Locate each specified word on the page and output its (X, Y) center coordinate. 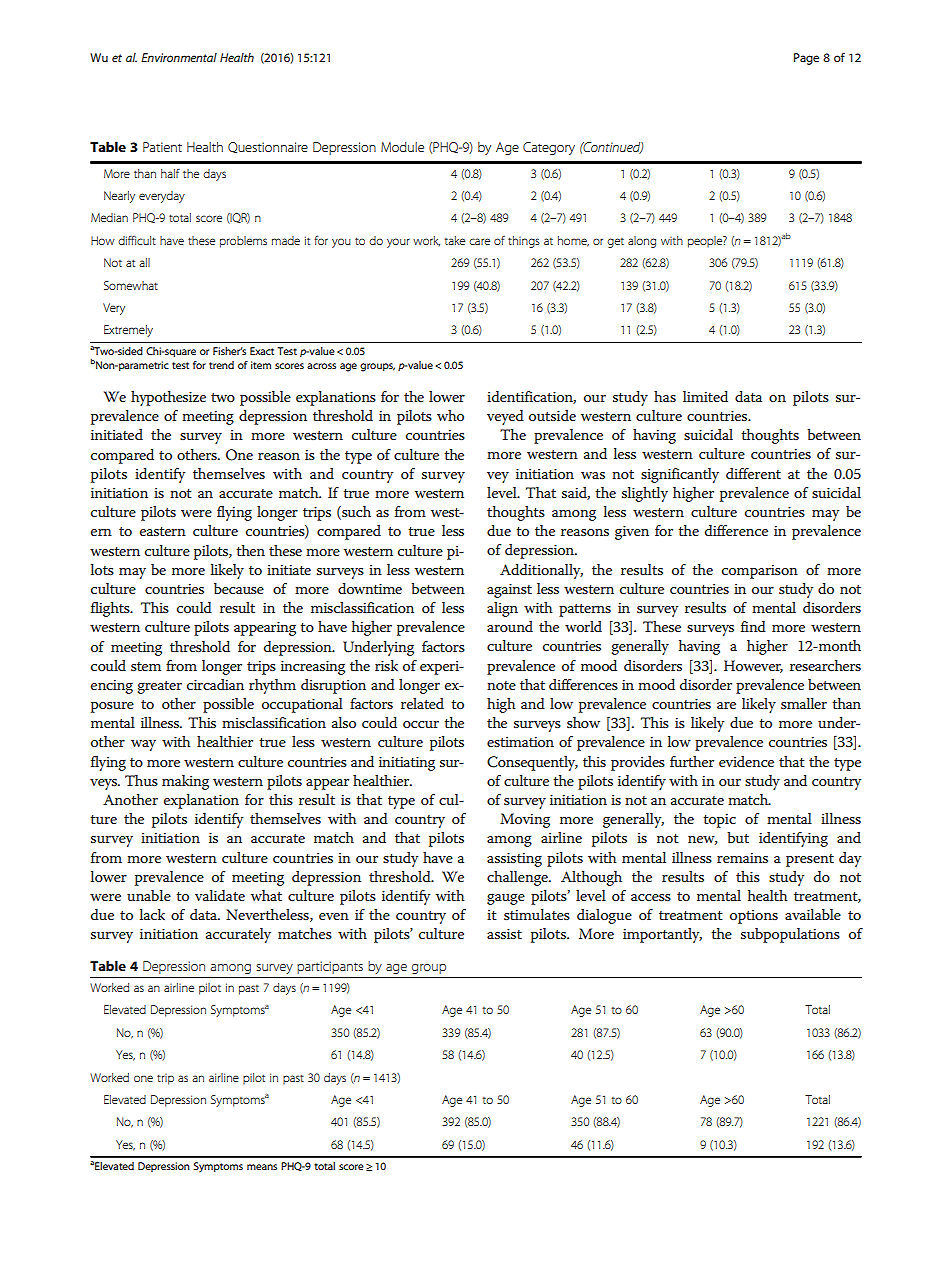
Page (806, 59)
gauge (506, 899)
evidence (746, 761)
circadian (215, 684)
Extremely (128, 331)
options (754, 917)
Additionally (541, 571)
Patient (162, 147)
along (642, 242)
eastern (163, 531)
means (262, 1167)
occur (421, 724)
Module (402, 147)
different (753, 473)
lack (152, 914)
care (479, 241)
